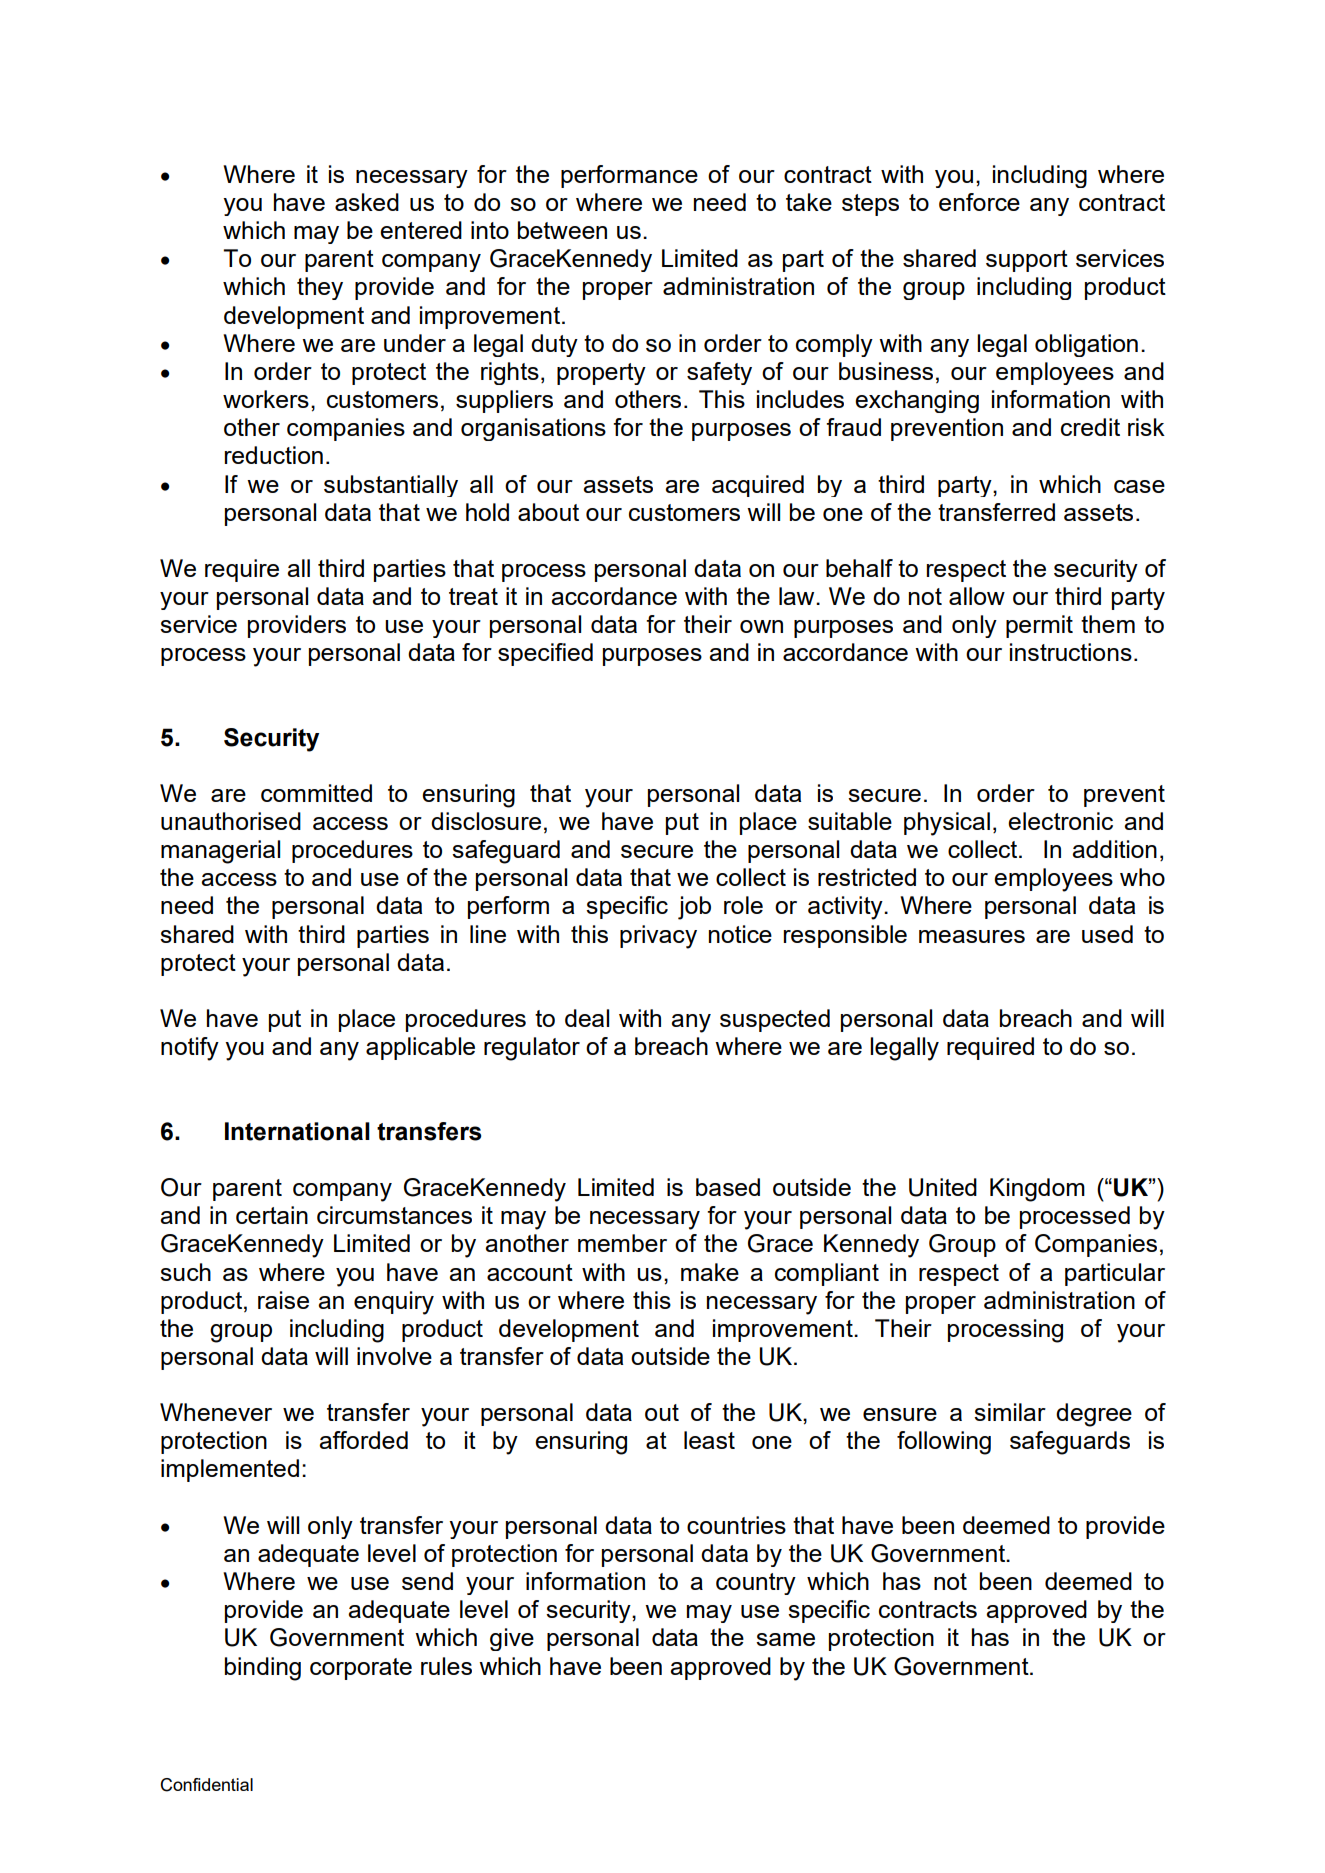  Describe the element at coordinates (1027, 261) in the screenshot. I see `support` at that location.
